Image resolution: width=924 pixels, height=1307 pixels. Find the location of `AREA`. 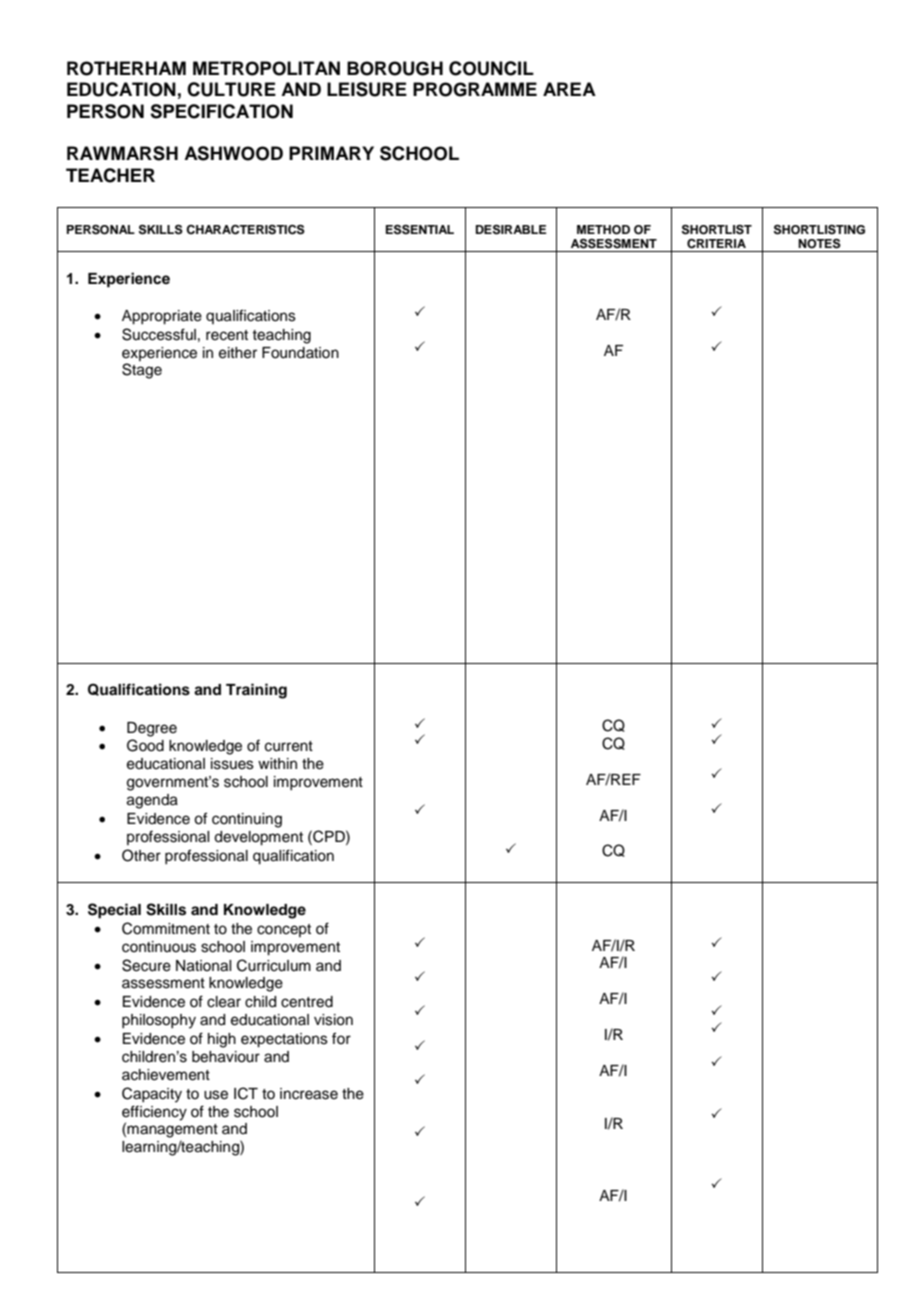

AREA is located at coordinates (569, 89).
